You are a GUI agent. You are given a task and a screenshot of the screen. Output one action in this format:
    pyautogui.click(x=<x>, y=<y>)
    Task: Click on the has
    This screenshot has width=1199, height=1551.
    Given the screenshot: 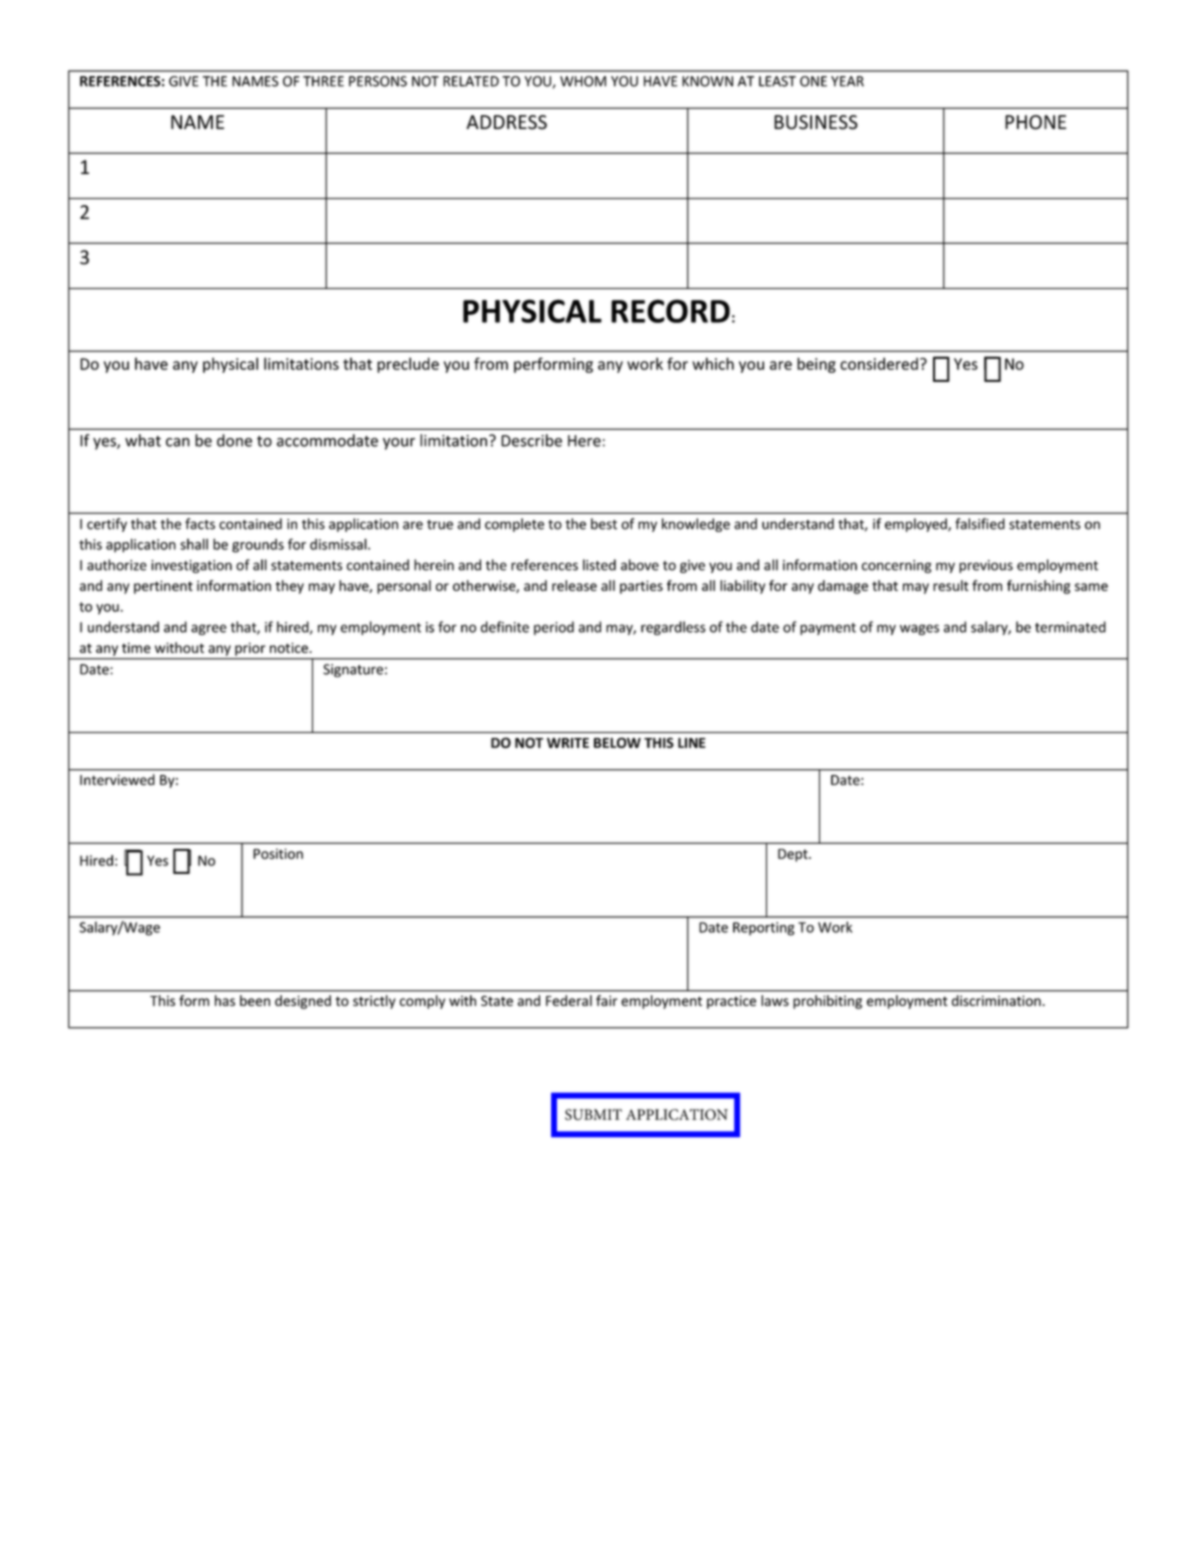 What is the action you would take?
    pyautogui.click(x=225, y=1000)
